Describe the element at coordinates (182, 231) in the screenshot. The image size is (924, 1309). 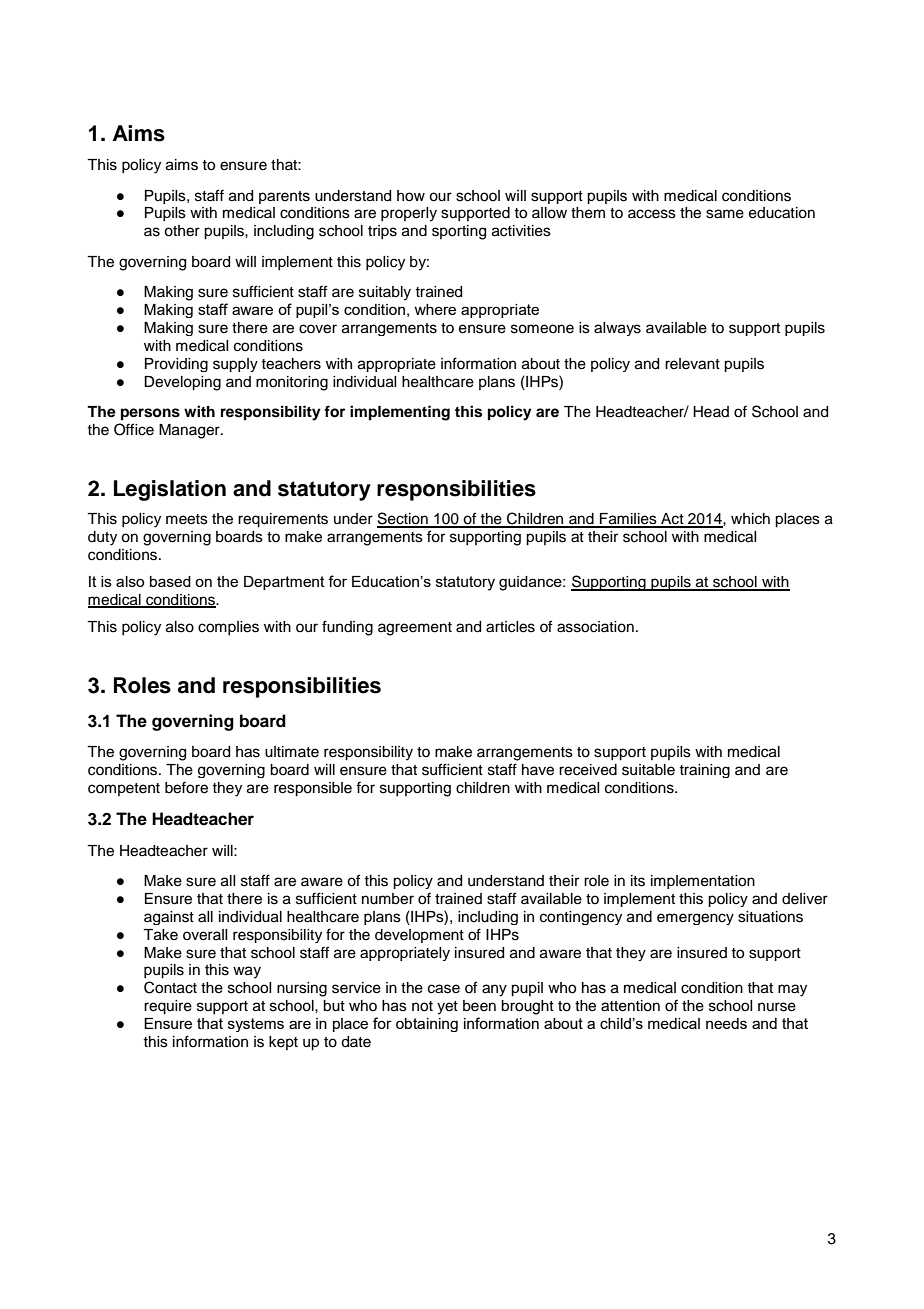
I see `other` at that location.
